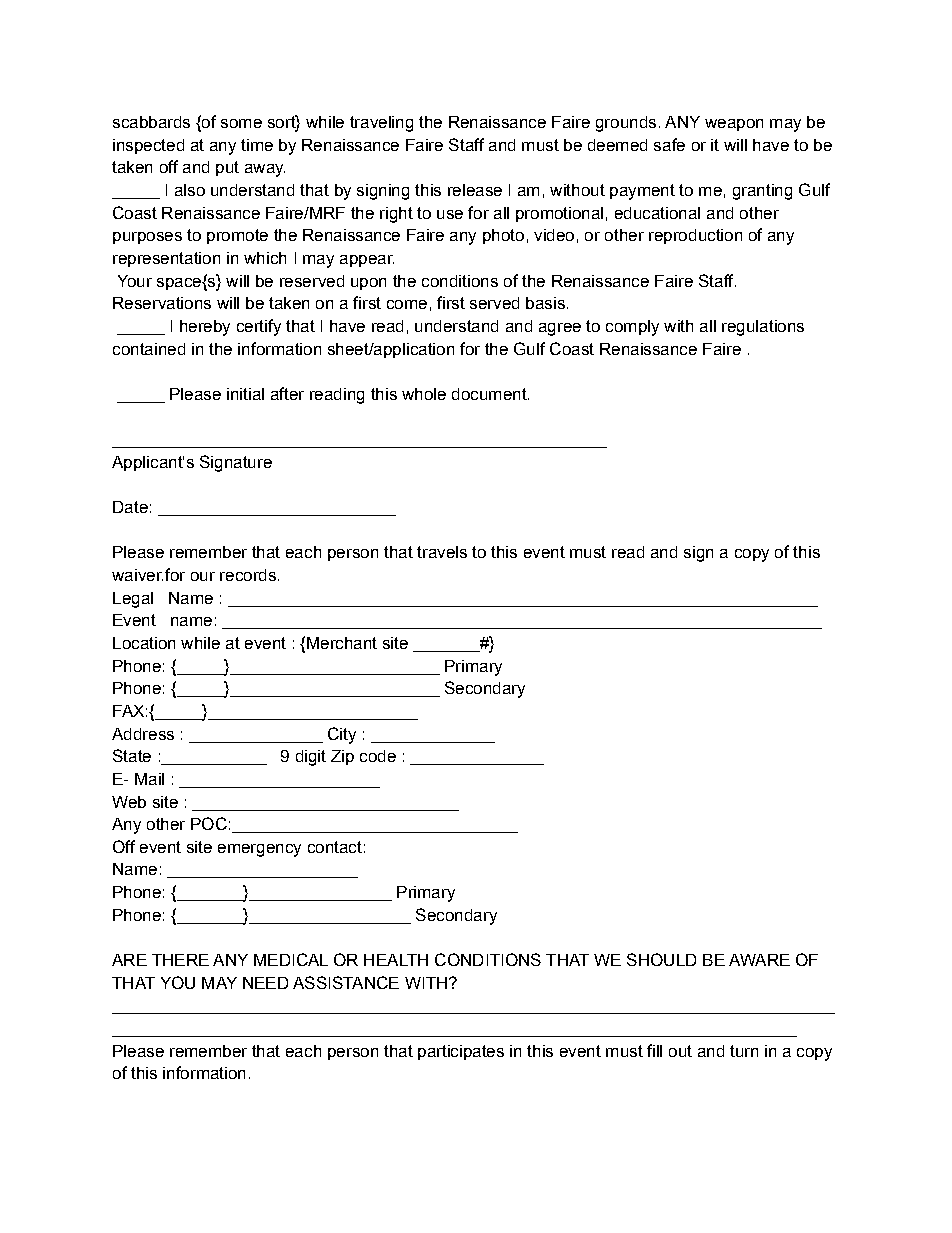 This page has width=952, height=1233. Describe the element at coordinates (265, 983) in the page. I see `NEED` at that location.
